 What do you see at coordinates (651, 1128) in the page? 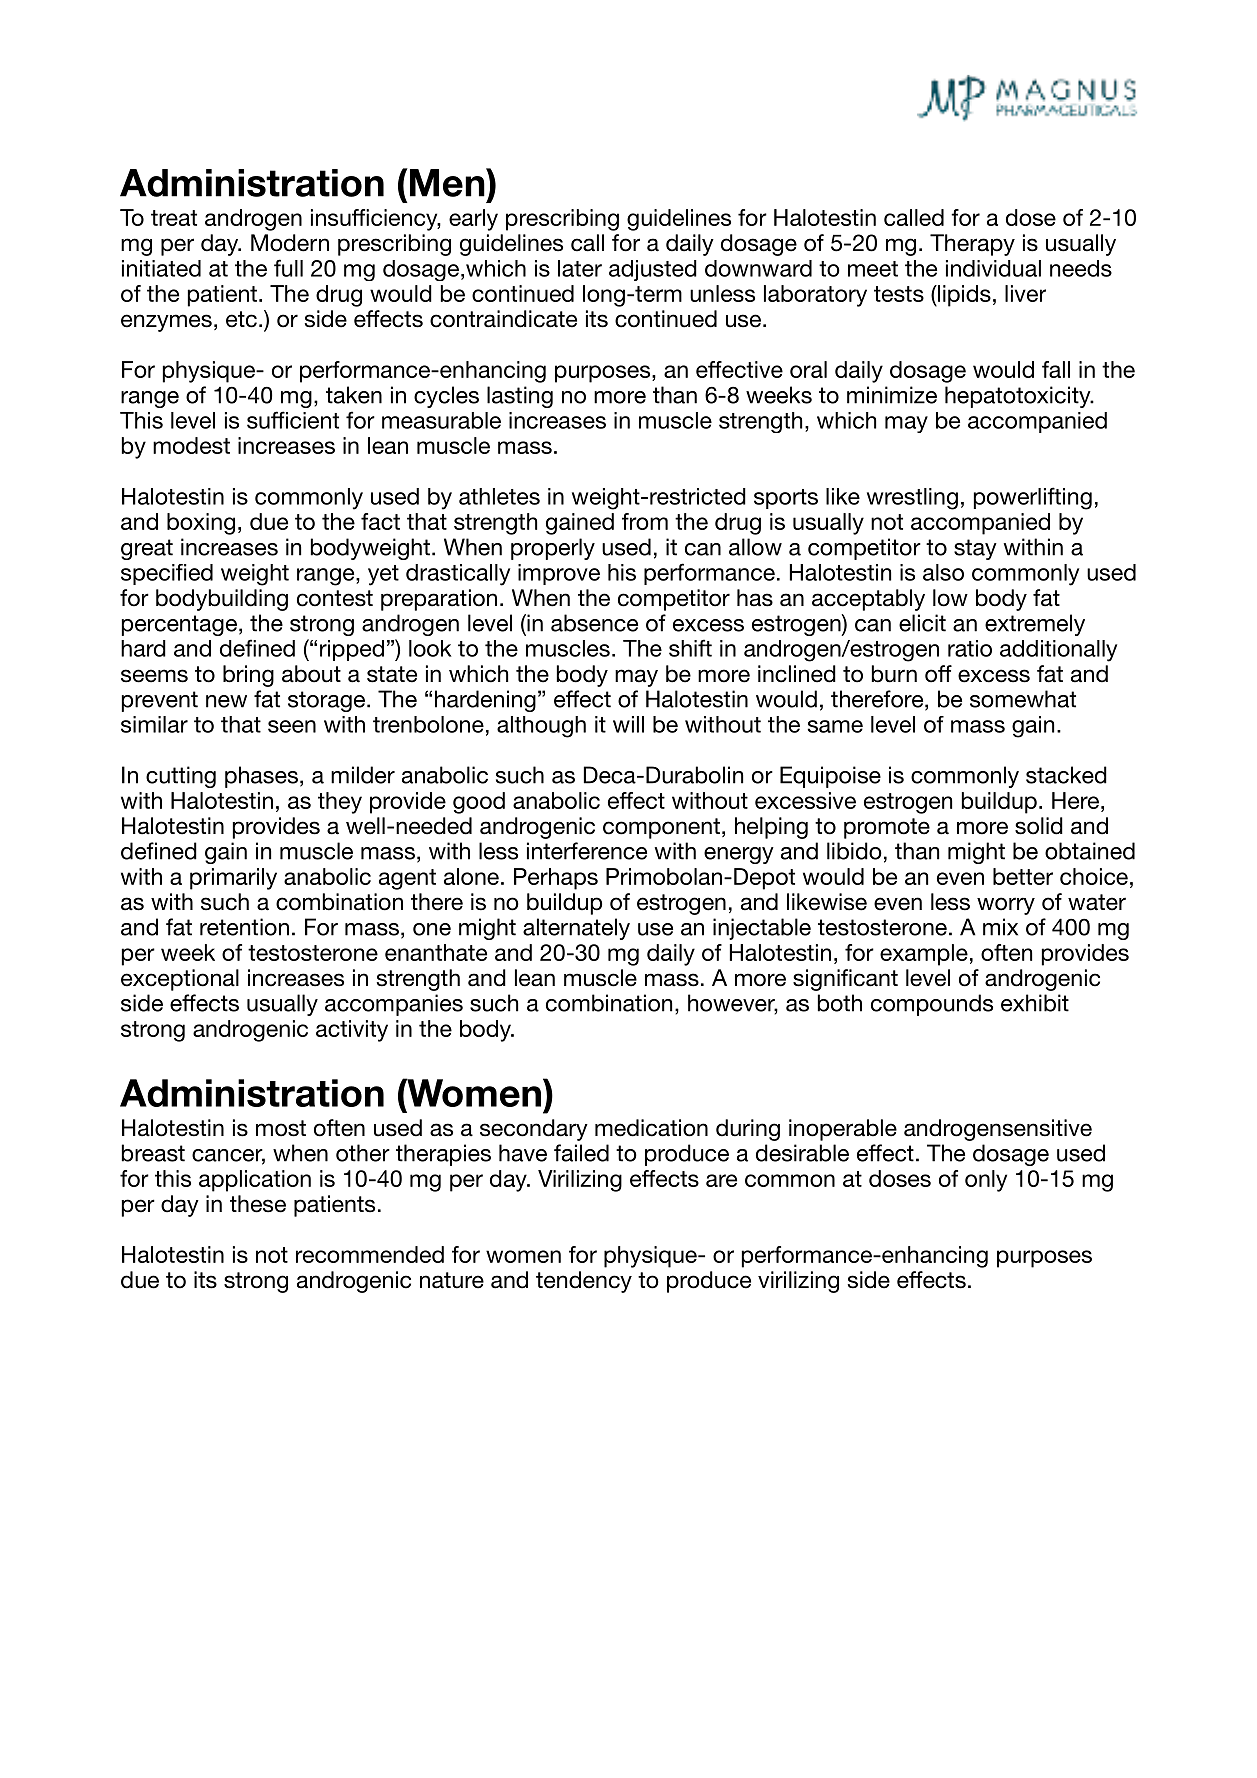
I see `medication` at bounding box center [651, 1128].
